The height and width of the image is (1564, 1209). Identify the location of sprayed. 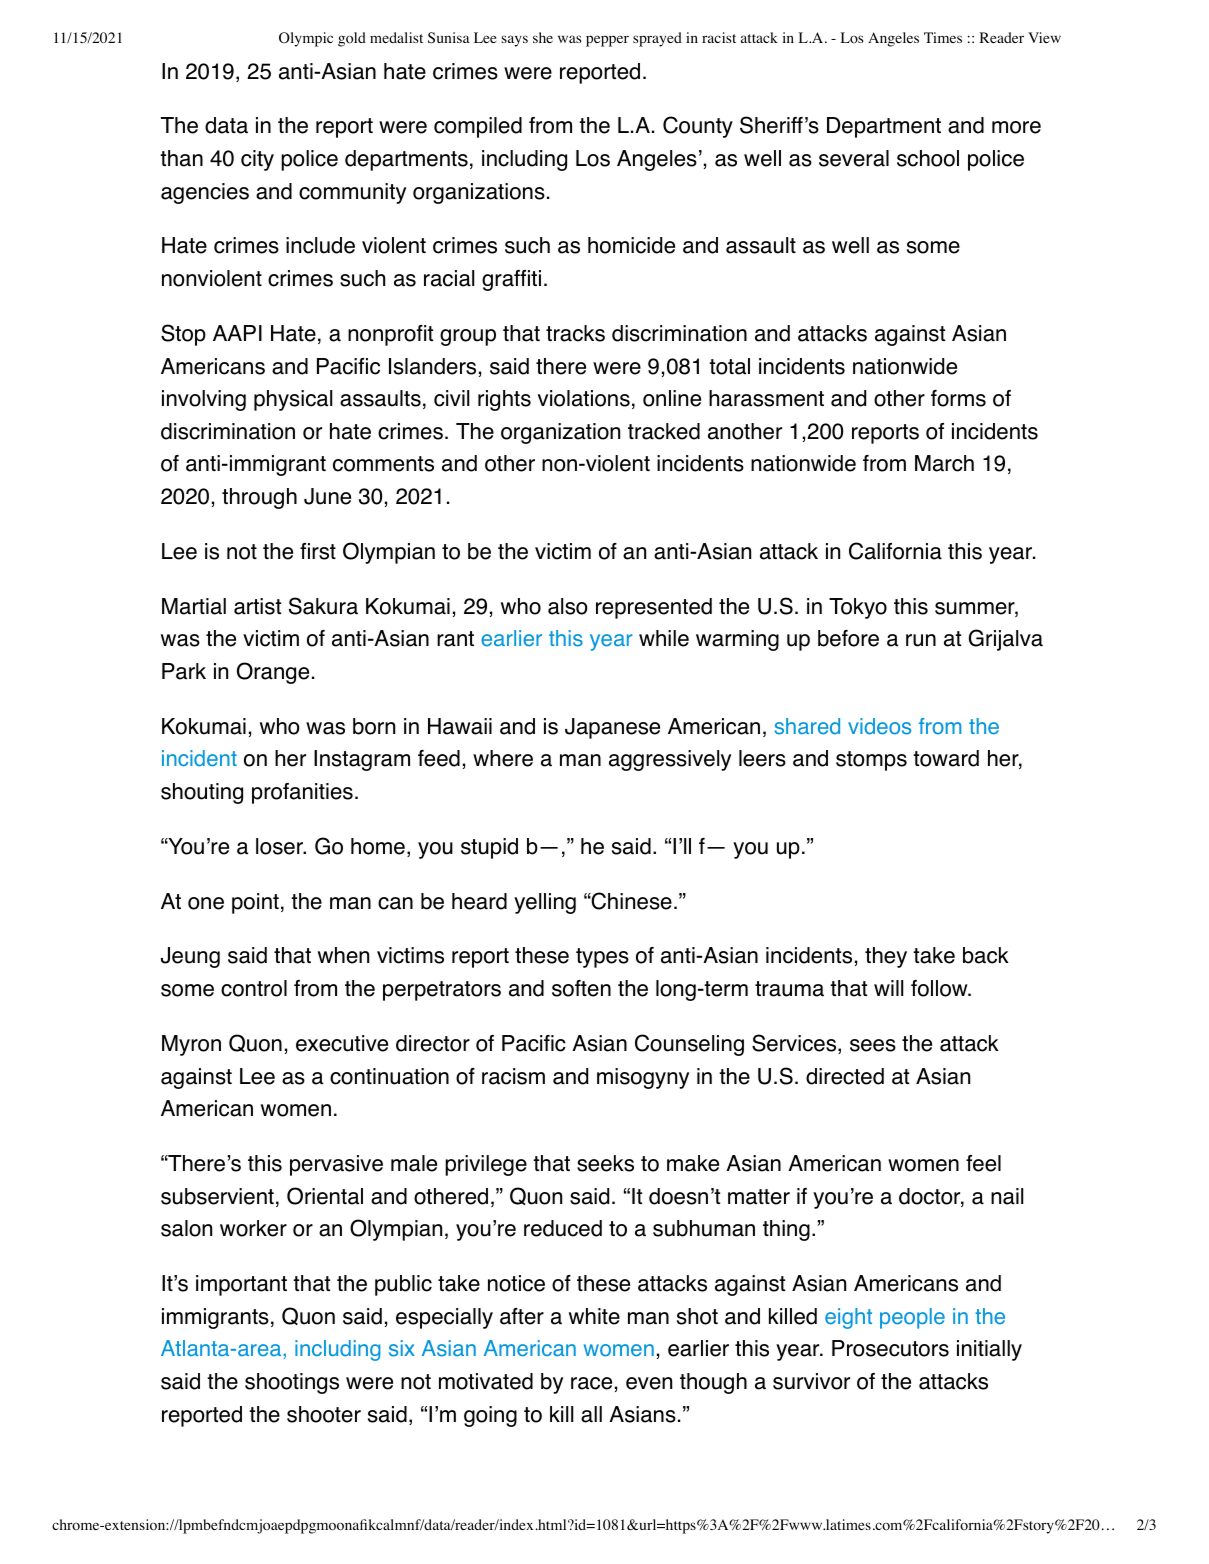
(657, 39).
